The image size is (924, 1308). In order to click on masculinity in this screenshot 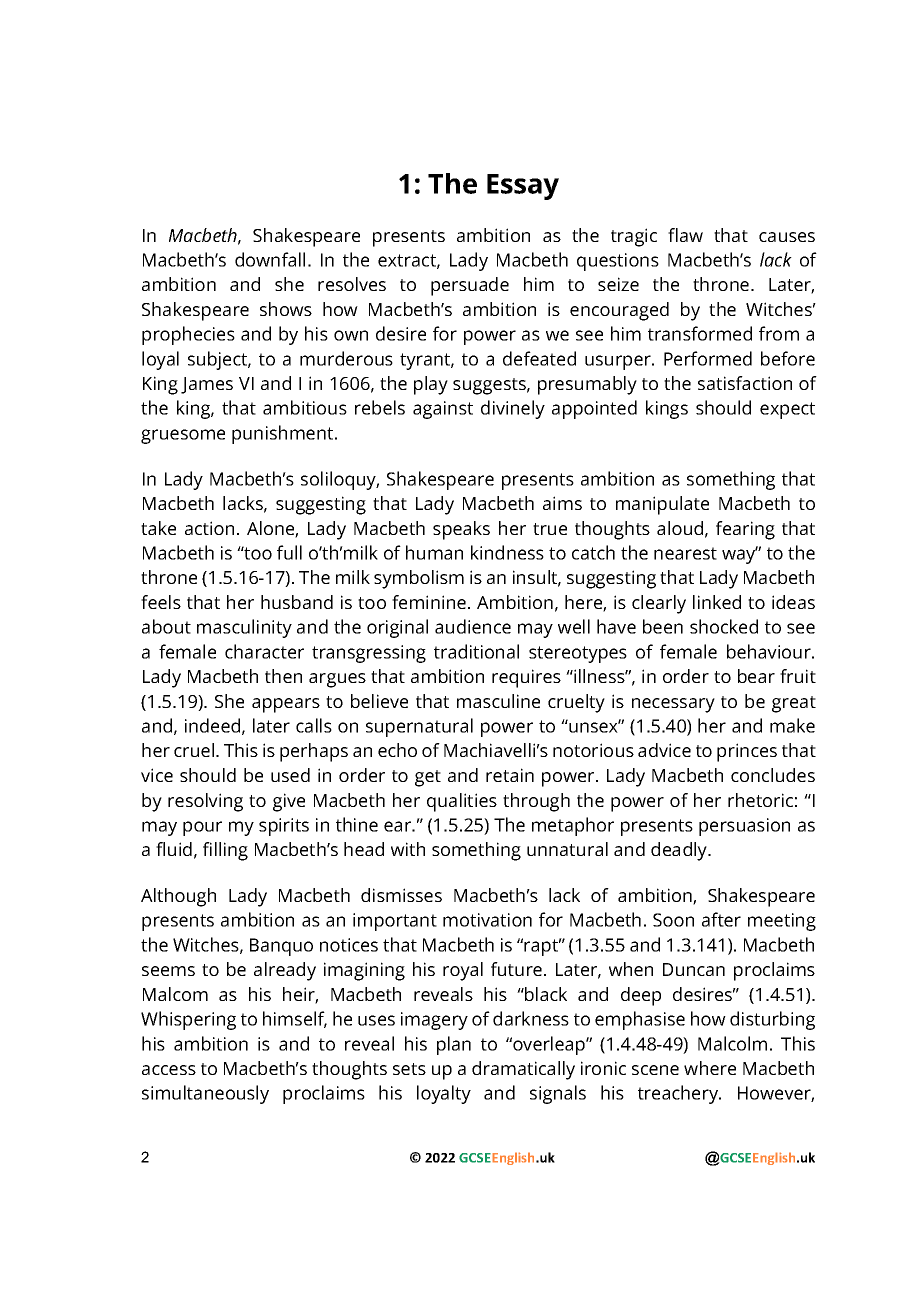, I will do `click(244, 628)`.
